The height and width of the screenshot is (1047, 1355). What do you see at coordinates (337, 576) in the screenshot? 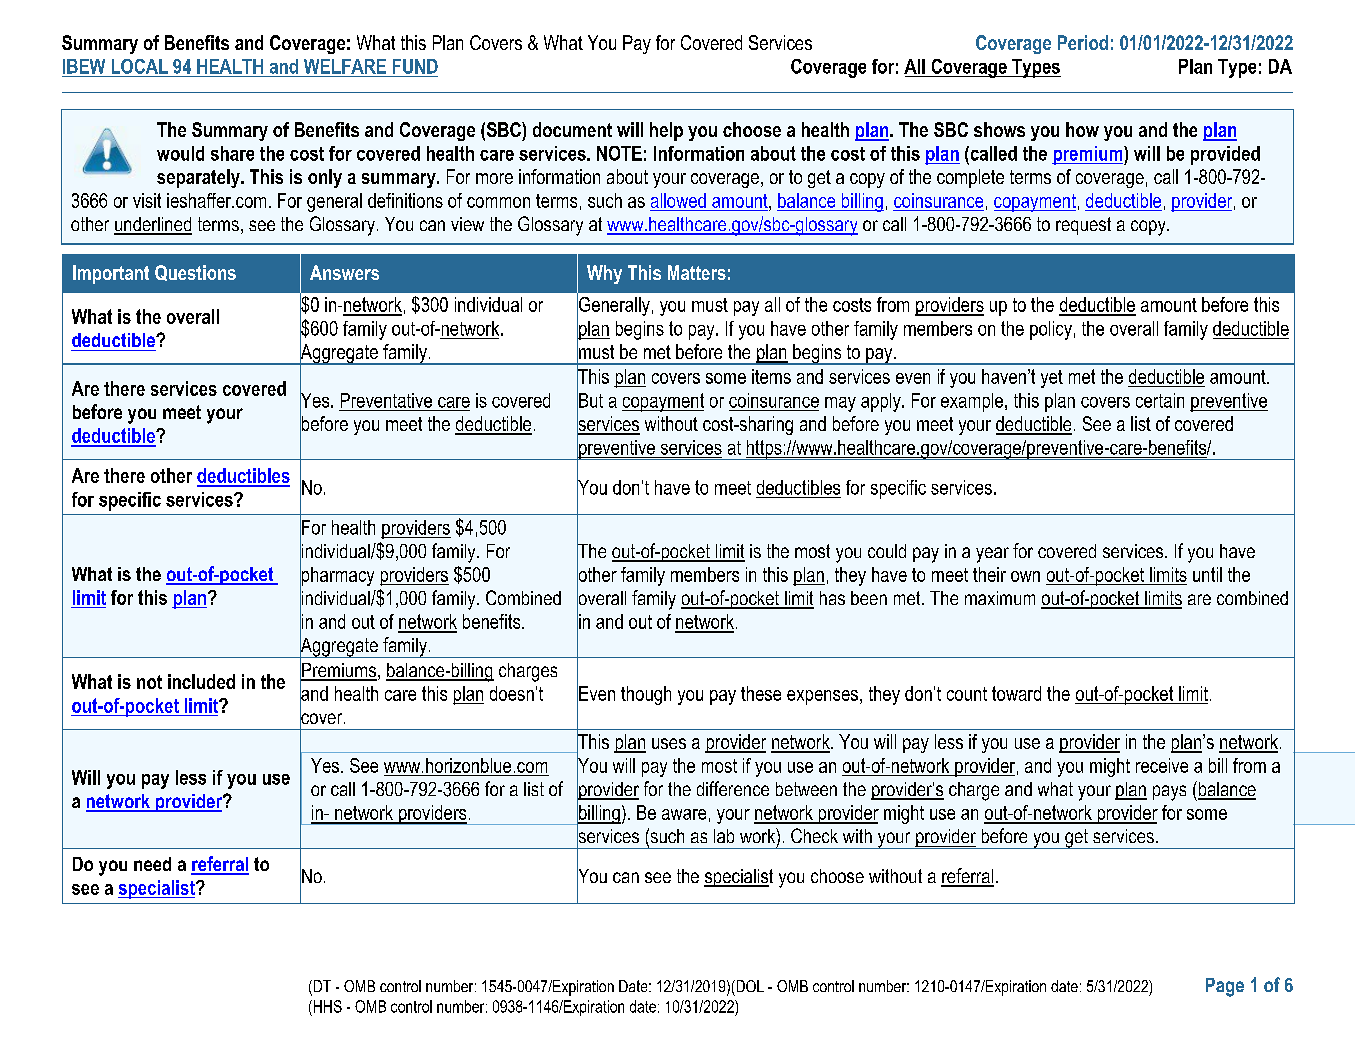
I see `pharmacy` at bounding box center [337, 576].
